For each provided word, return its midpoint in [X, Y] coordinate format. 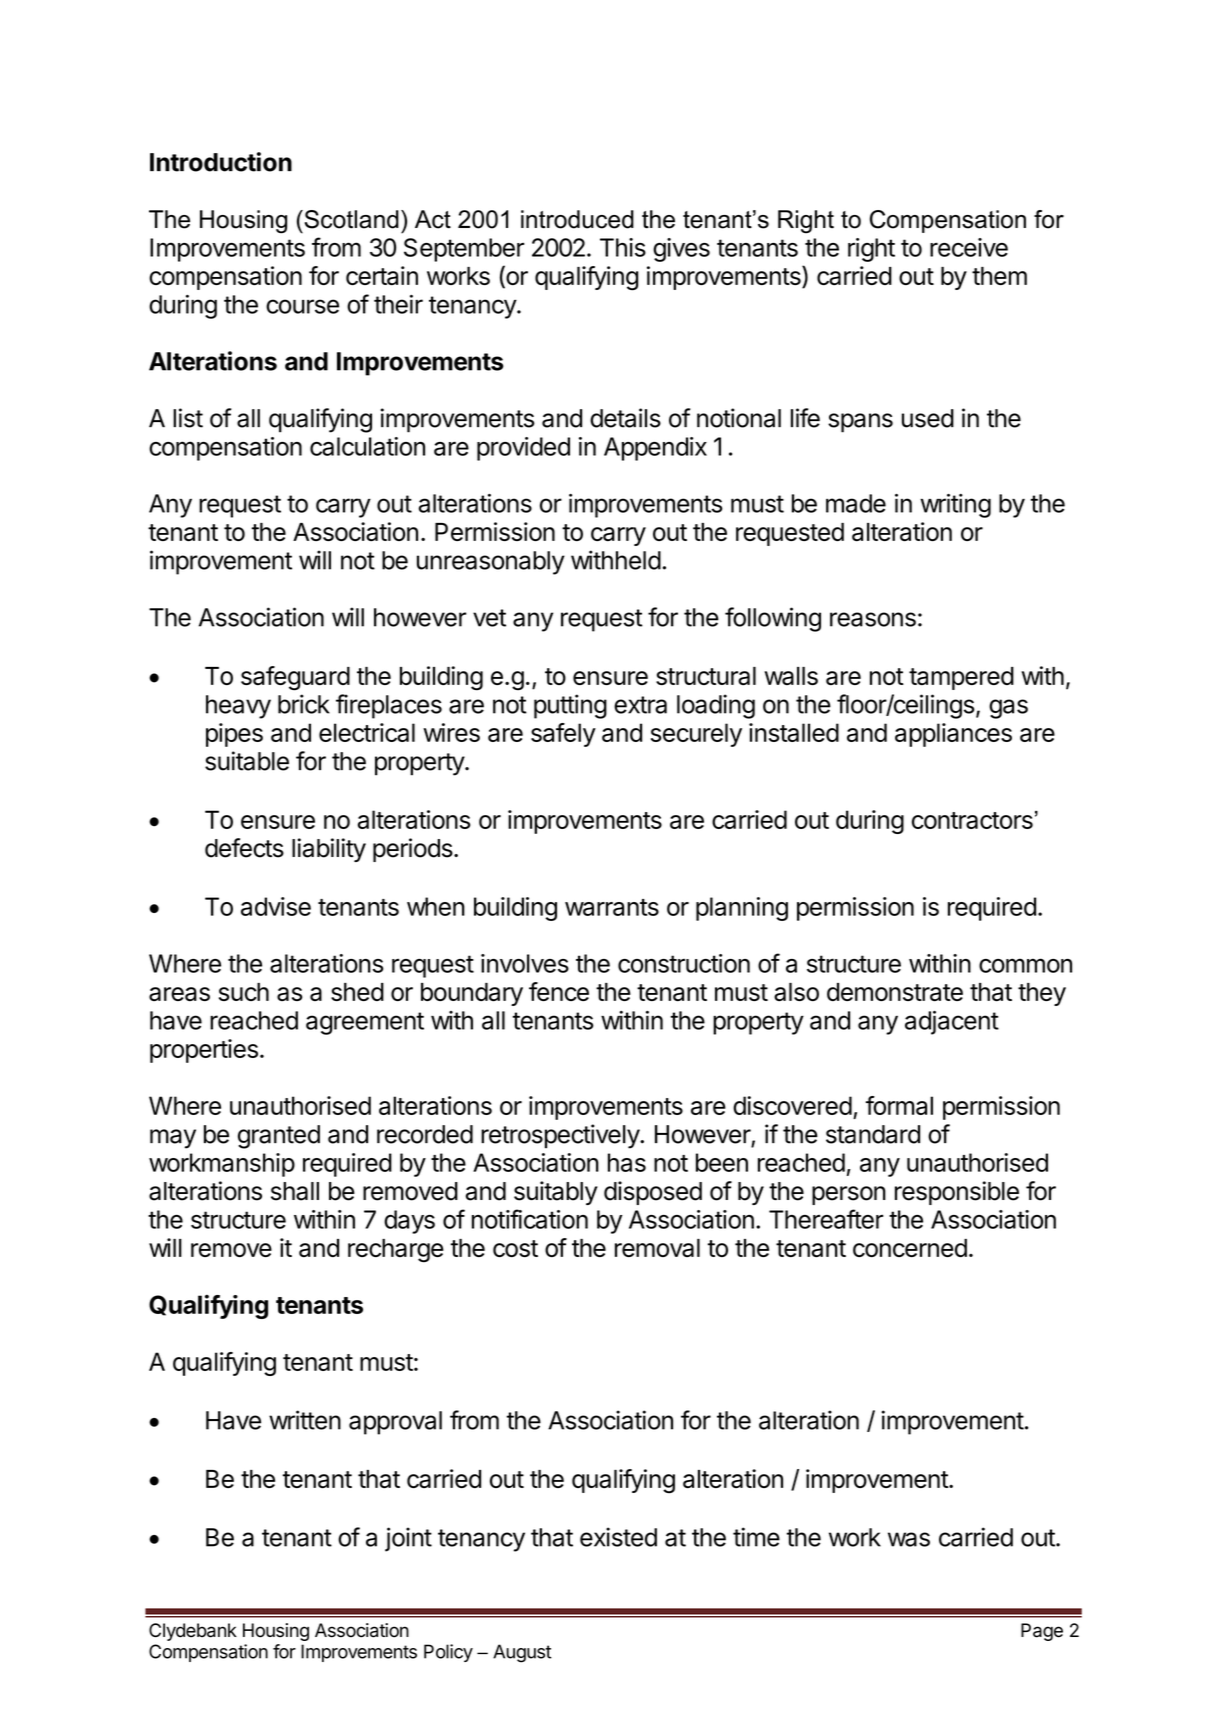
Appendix [655, 449]
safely [563, 735]
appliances [953, 735]
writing [955, 506]
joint [408, 1539]
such [244, 992]
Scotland [350, 219]
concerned [910, 1248]
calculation [367, 446]
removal [657, 1248]
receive [969, 247]
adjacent [952, 1023]
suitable [247, 761]
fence [559, 991]
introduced [577, 219]
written [305, 1420]
